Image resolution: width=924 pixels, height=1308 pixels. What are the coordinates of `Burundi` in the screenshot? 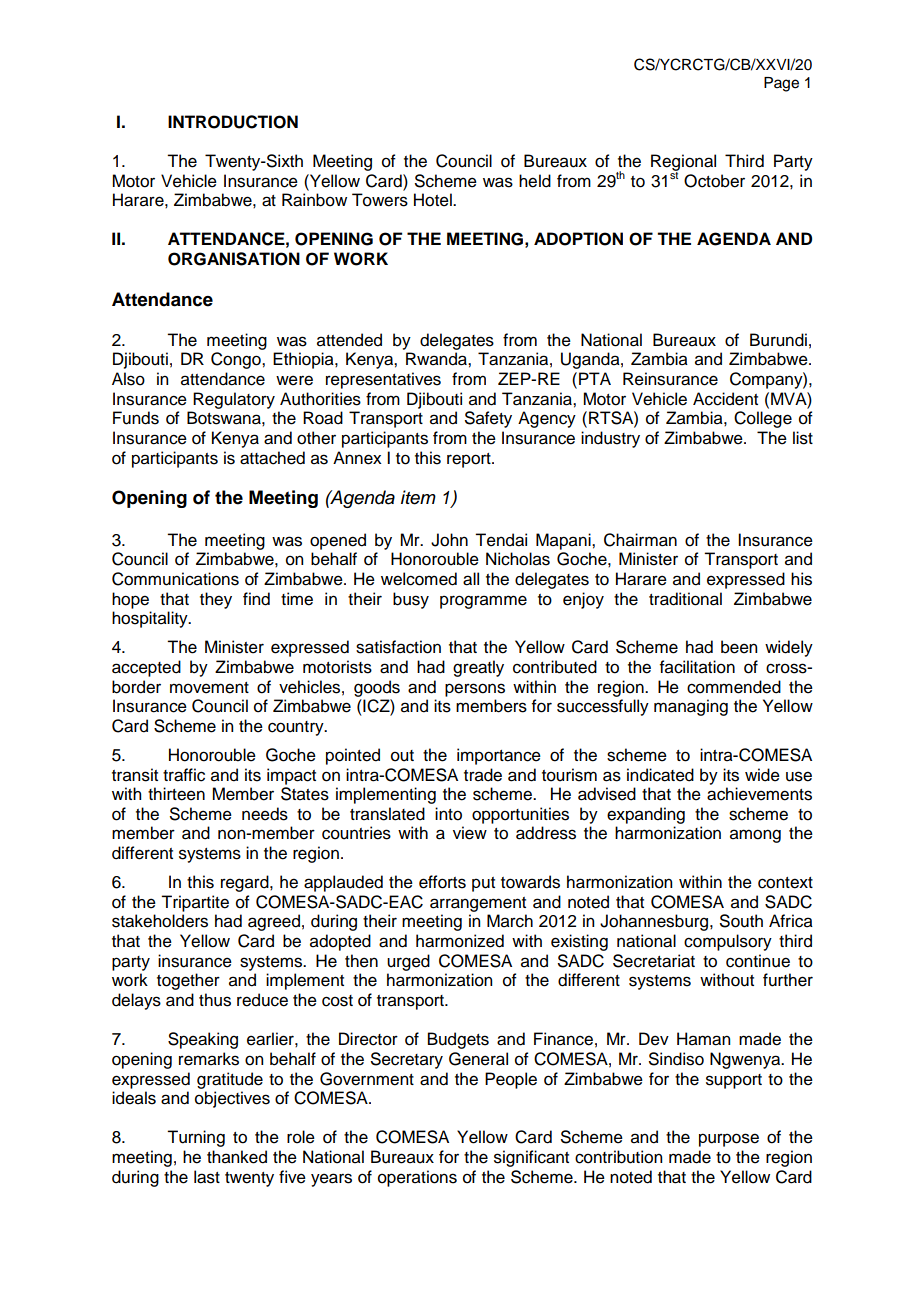 It's located at (778, 340).
